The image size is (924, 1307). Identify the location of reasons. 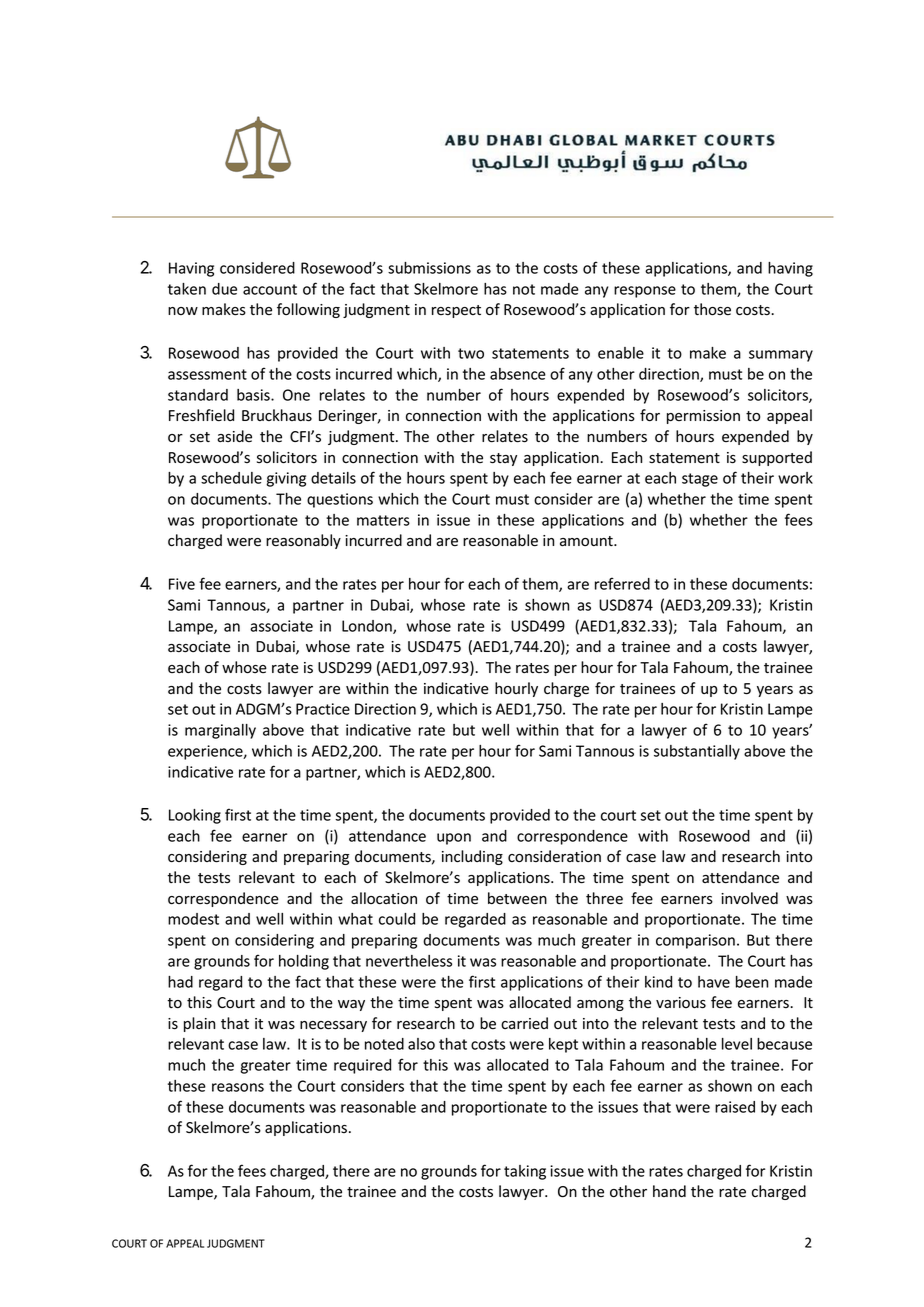
(238, 1087).
